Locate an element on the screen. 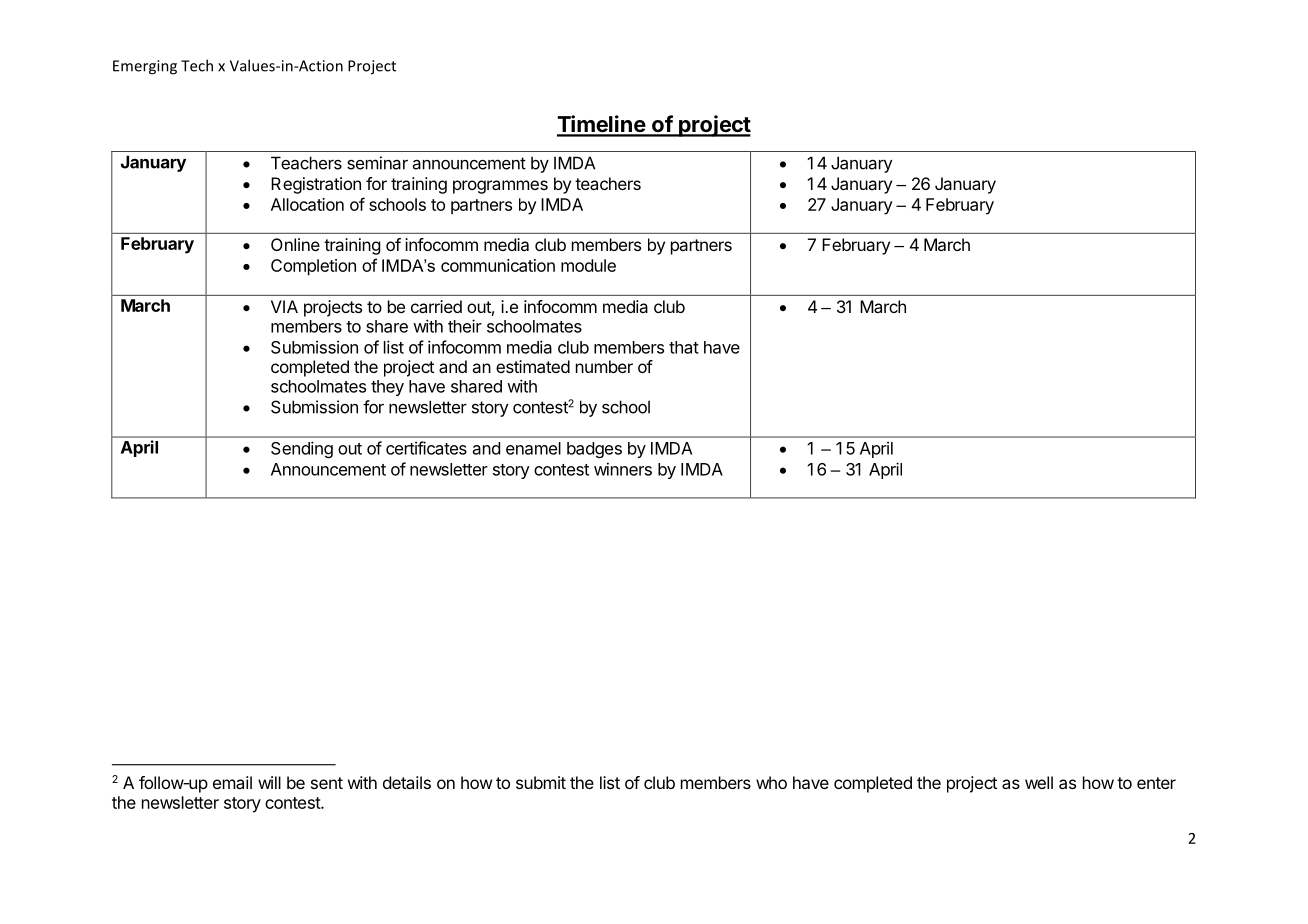 Image resolution: width=1308 pixels, height=924 pixels. winners is located at coordinates (623, 469).
